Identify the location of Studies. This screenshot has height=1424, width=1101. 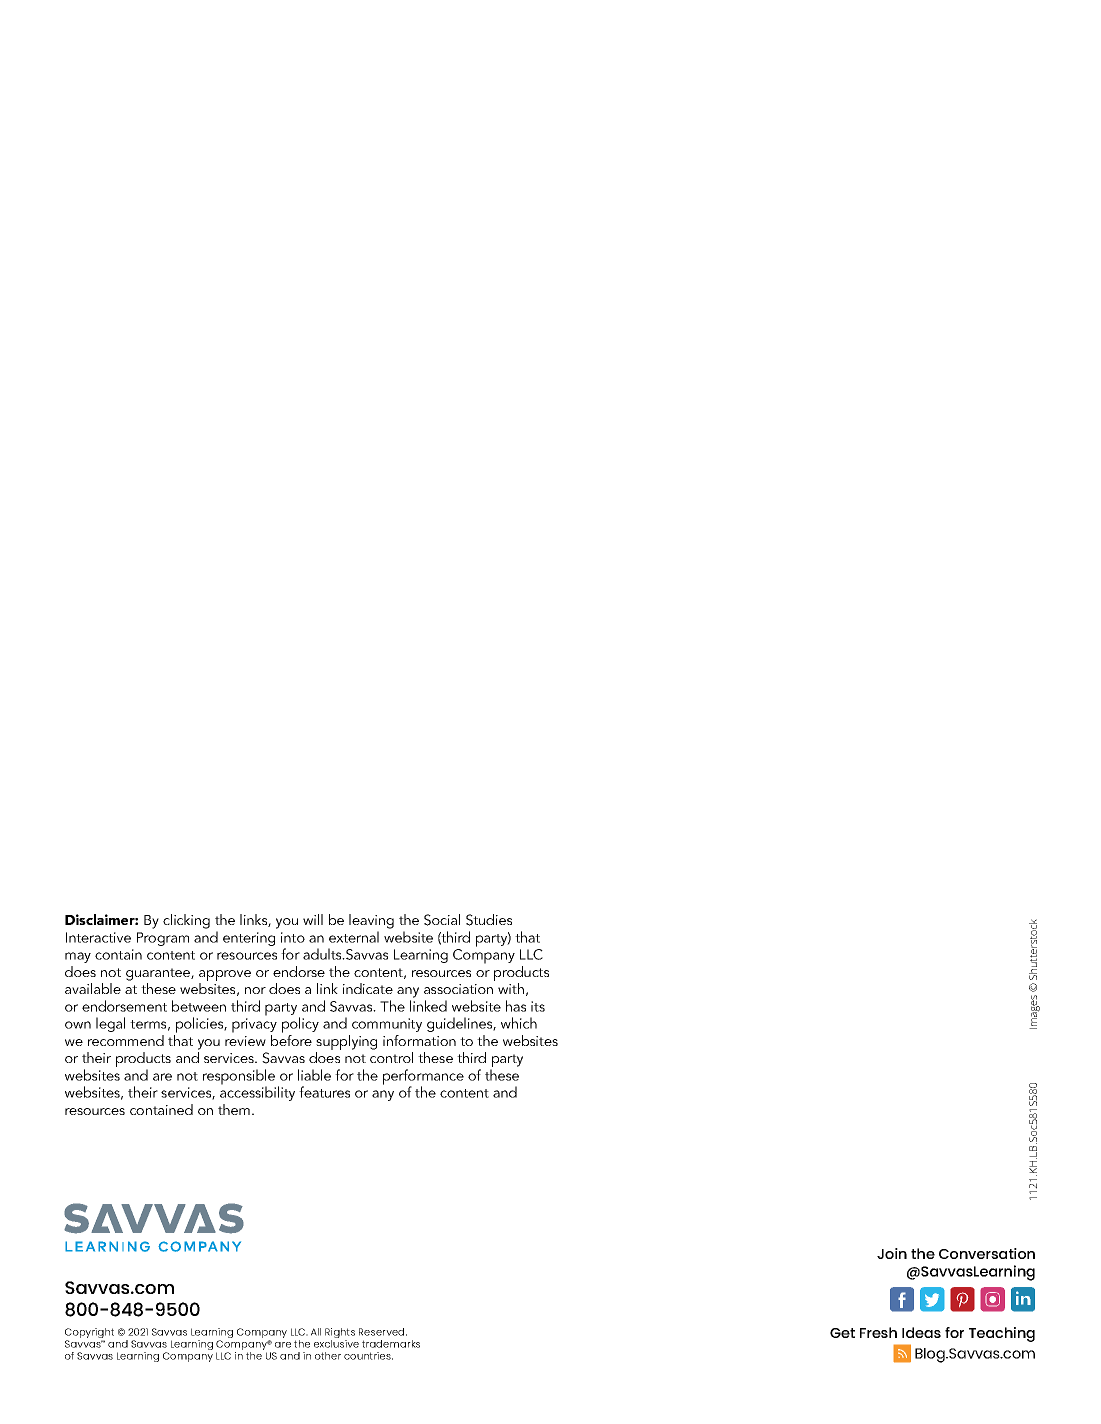
(489, 920).
